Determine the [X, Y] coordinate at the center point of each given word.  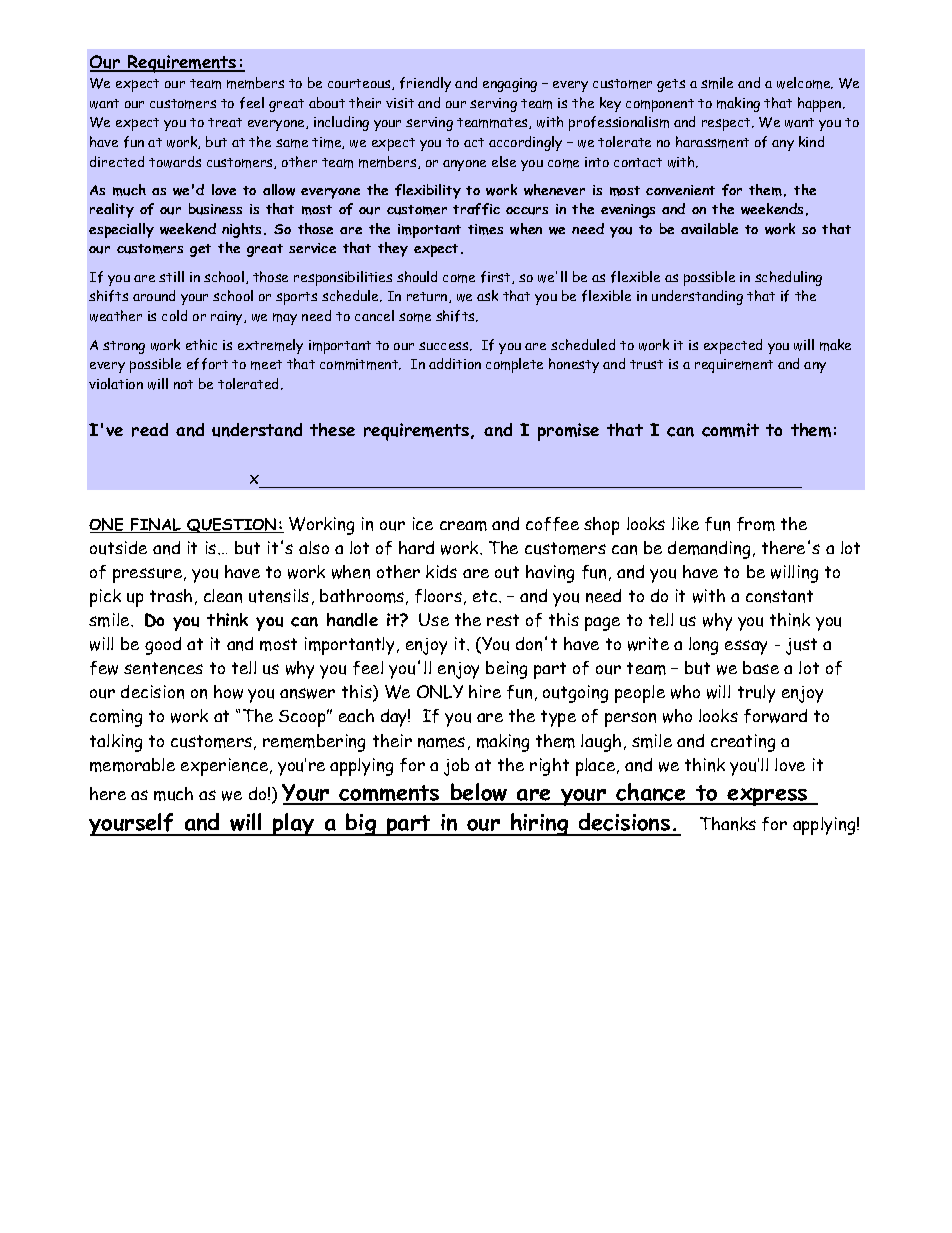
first [497, 277]
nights [243, 230]
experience [226, 767]
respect [727, 124]
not [183, 384]
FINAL [156, 525]
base [761, 667]
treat [225, 122]
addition [455, 363]
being [506, 670]
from [756, 524]
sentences [163, 668]
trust [646, 364]
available [709, 228]
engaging [510, 85]
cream [463, 526]
